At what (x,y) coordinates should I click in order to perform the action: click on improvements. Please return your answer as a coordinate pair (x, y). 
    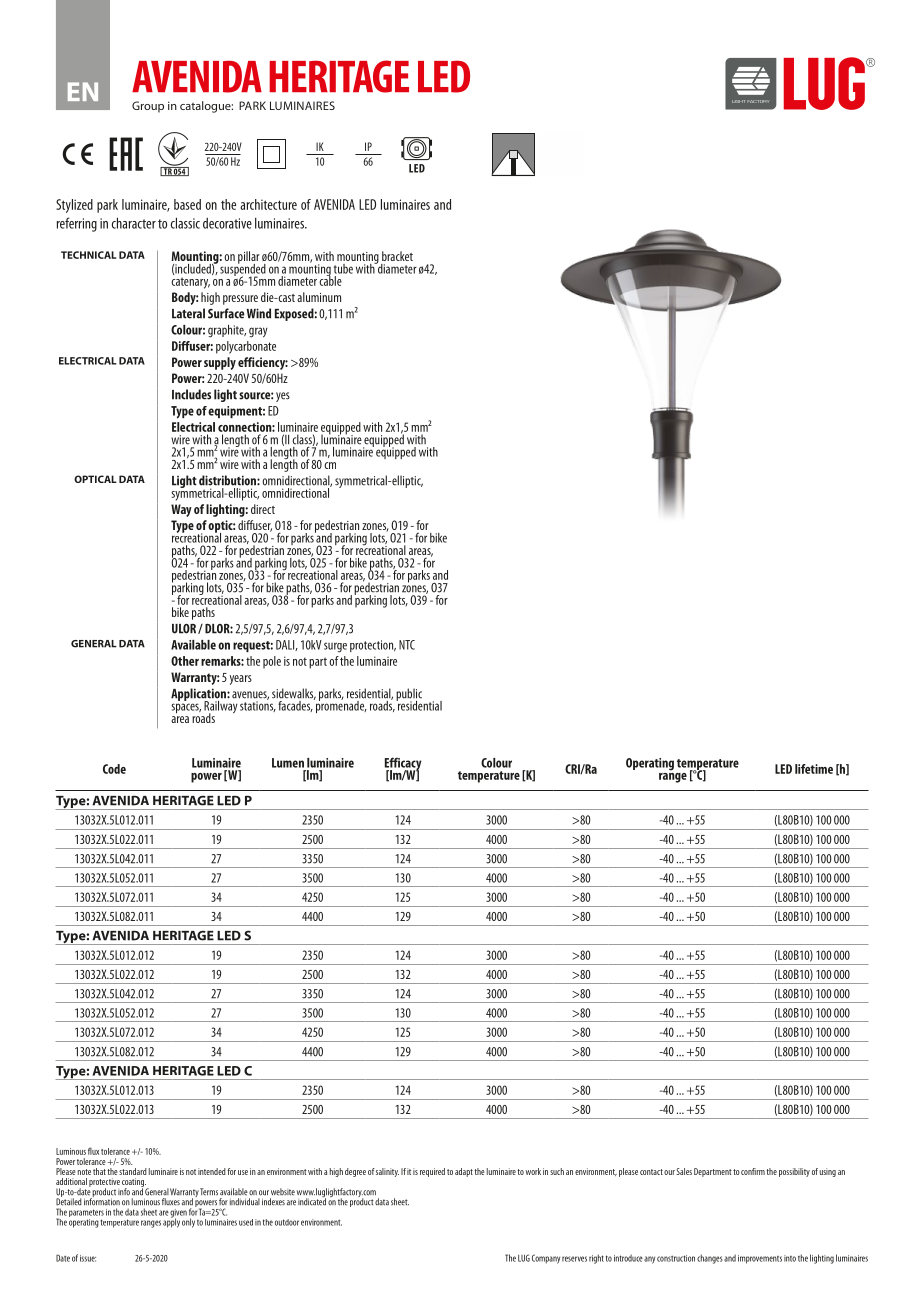
    Looking at the image, I should click on (760, 1259).
